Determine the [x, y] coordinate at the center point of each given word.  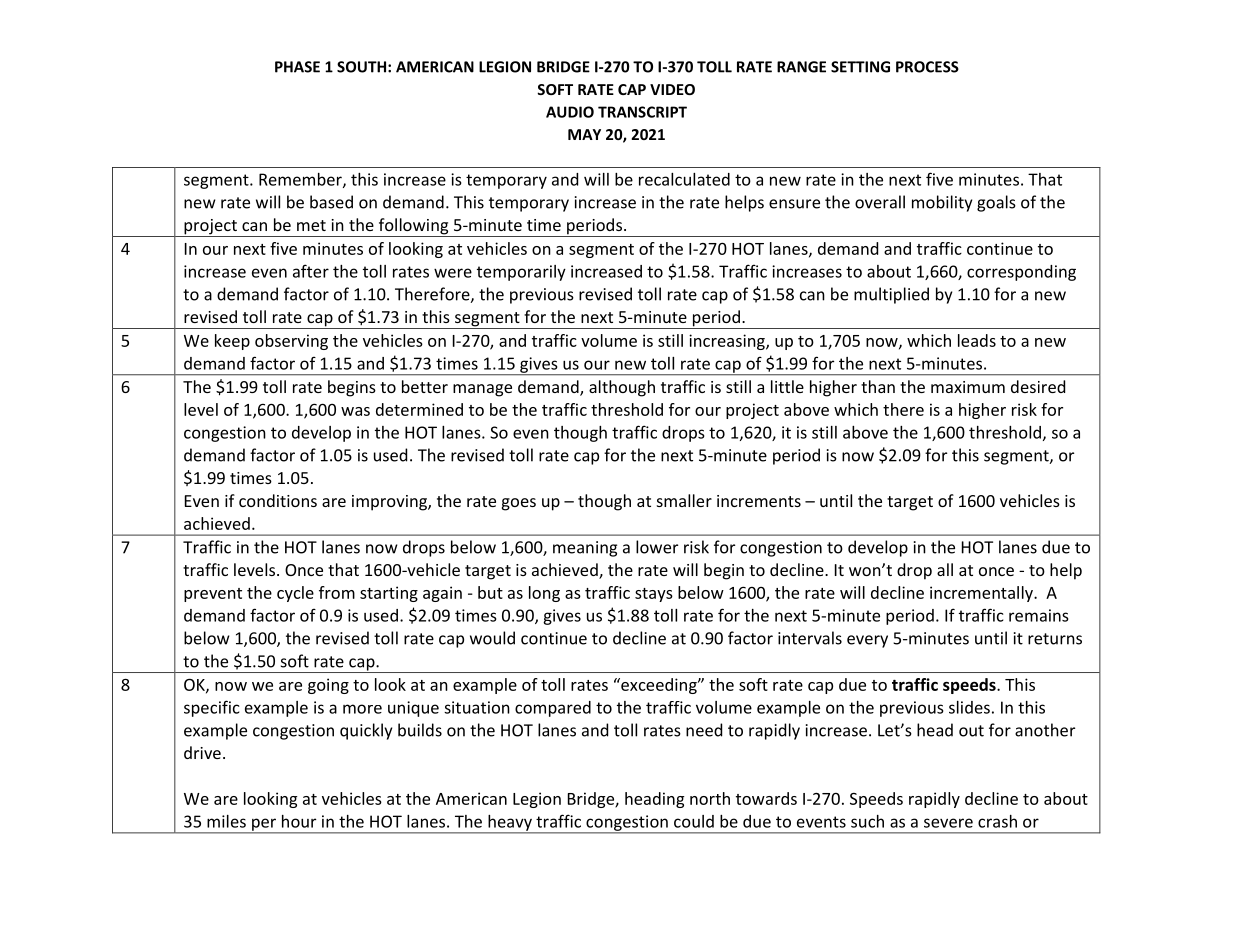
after [311, 271]
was [355, 411]
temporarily [521, 273]
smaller [684, 500]
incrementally [982, 594]
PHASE [297, 67]
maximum [968, 387]
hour [299, 821]
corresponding [1021, 273]
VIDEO [672, 89]
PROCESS [927, 67]
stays [654, 595]
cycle [295, 594]
